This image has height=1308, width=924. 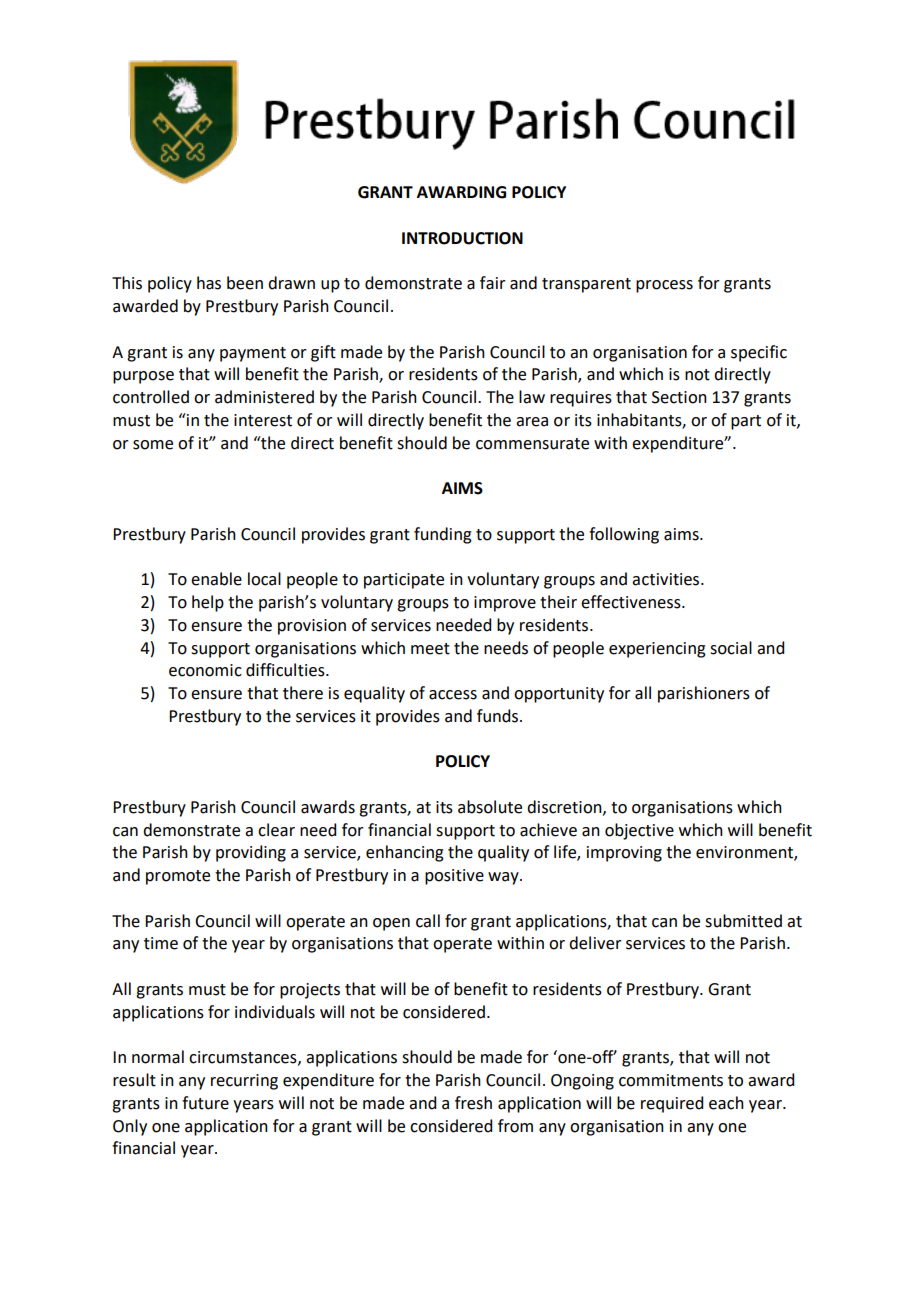 What do you see at coordinates (209, 283) in the image?
I see `has` at bounding box center [209, 283].
